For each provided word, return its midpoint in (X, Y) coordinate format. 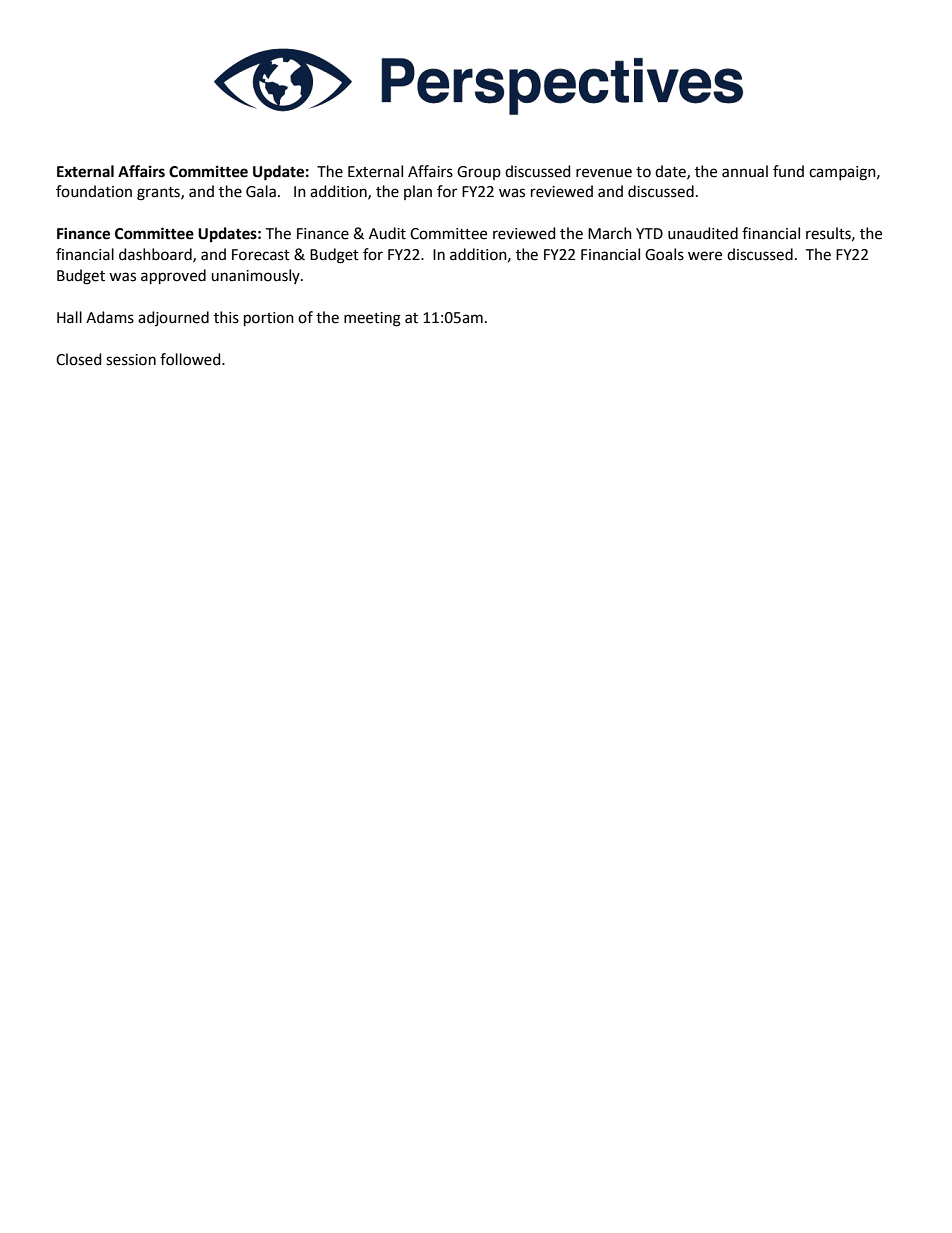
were (705, 256)
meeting (372, 319)
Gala (261, 191)
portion (269, 319)
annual (745, 171)
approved (173, 277)
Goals (664, 254)
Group (479, 173)
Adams (110, 317)
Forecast (261, 255)
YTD (649, 233)
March (610, 233)
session (131, 360)
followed (191, 359)
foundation (94, 191)
